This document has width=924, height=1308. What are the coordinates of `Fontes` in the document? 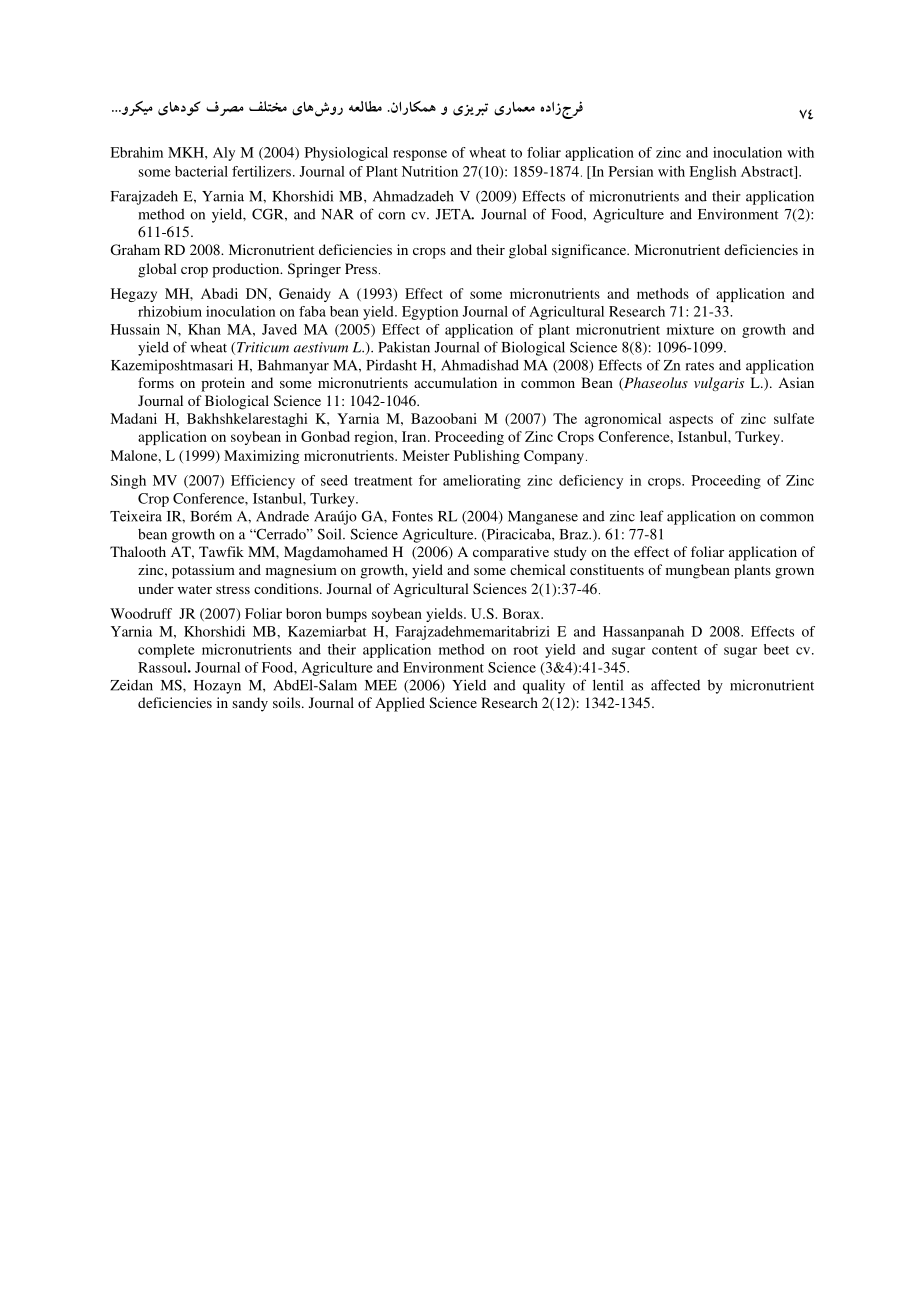 It's located at (412, 516).
